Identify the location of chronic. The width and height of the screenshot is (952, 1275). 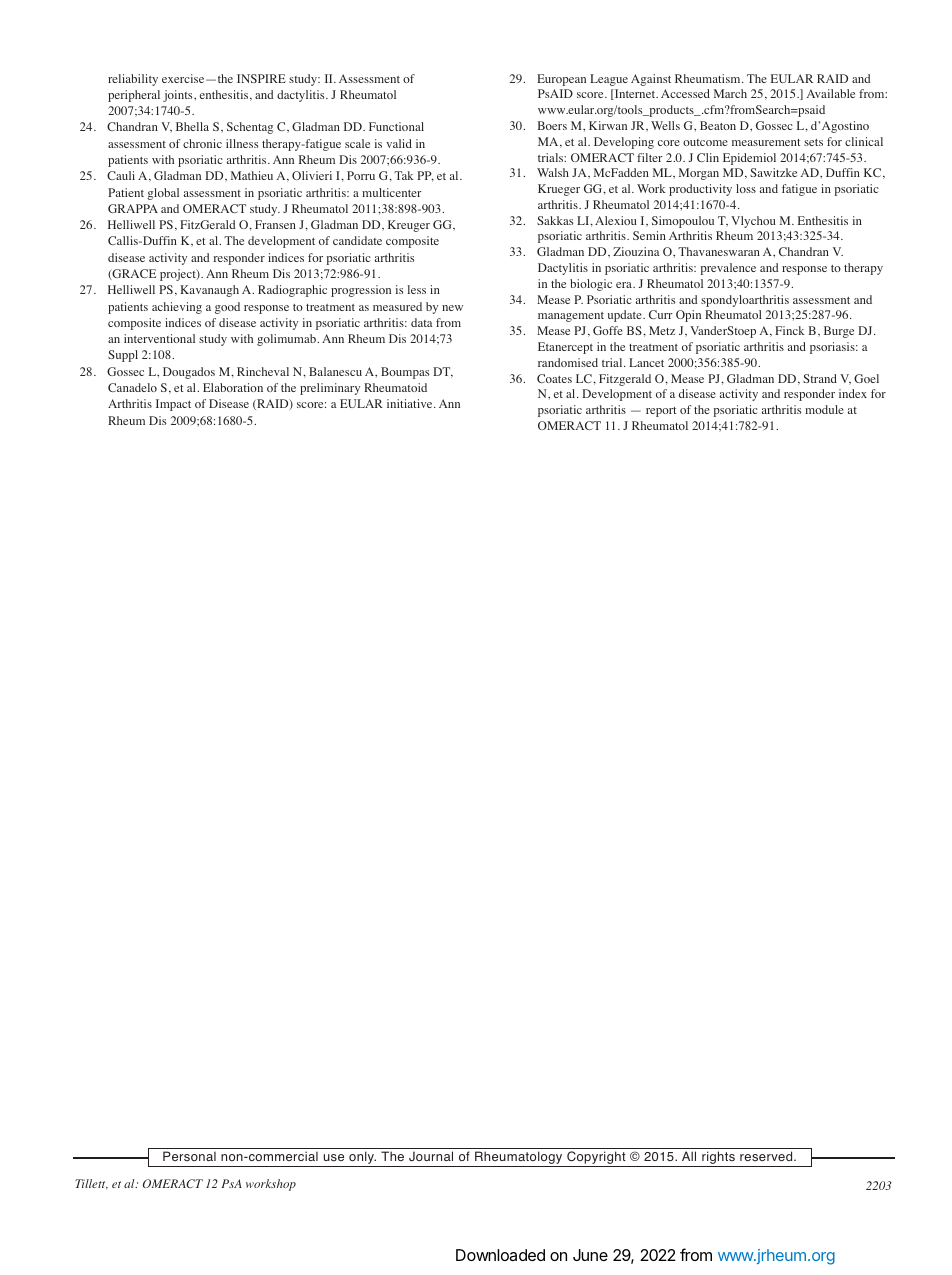
(202, 143).
